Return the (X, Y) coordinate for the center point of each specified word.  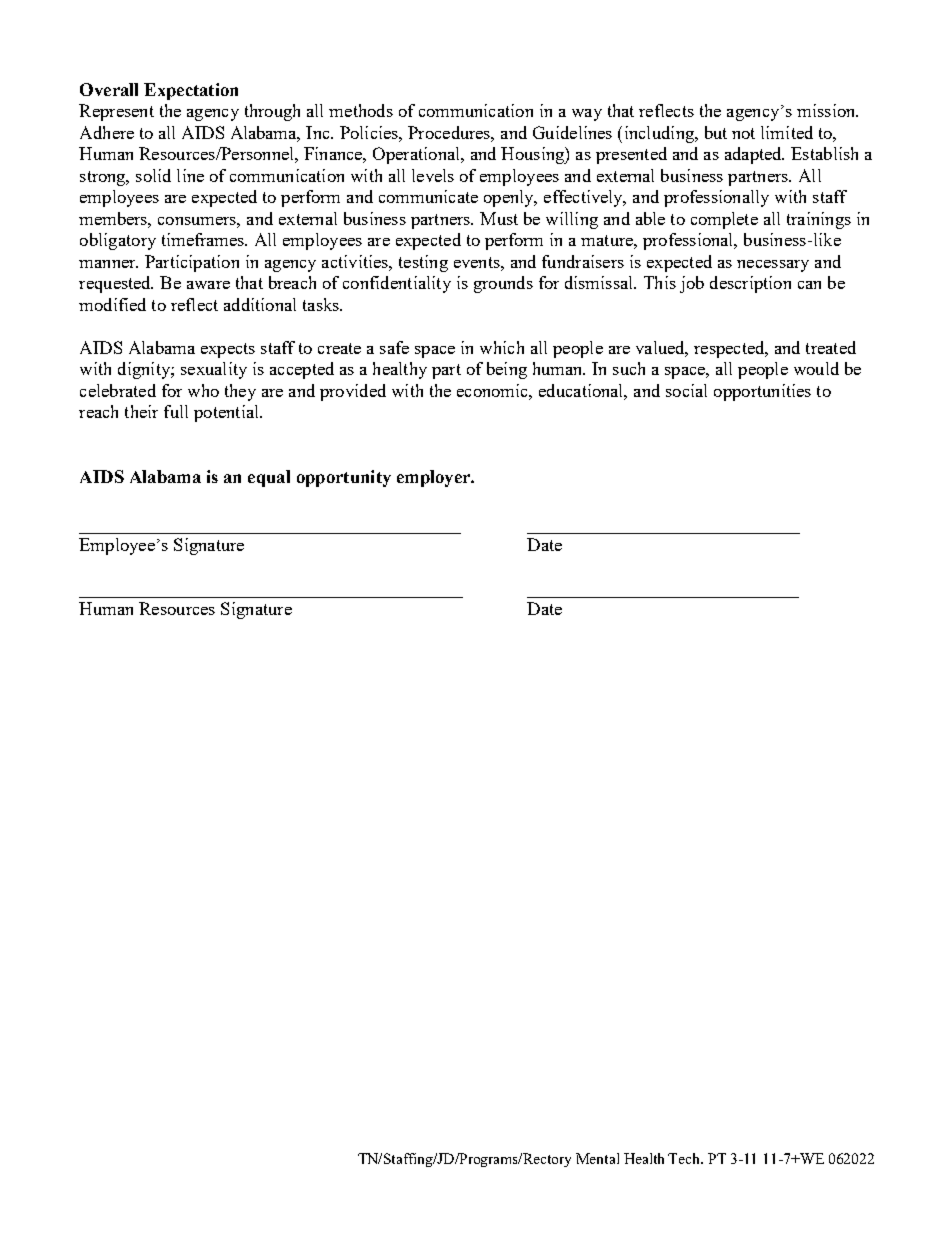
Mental (597, 1158)
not (743, 133)
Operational (417, 155)
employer (435, 478)
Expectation (191, 91)
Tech (685, 1158)
